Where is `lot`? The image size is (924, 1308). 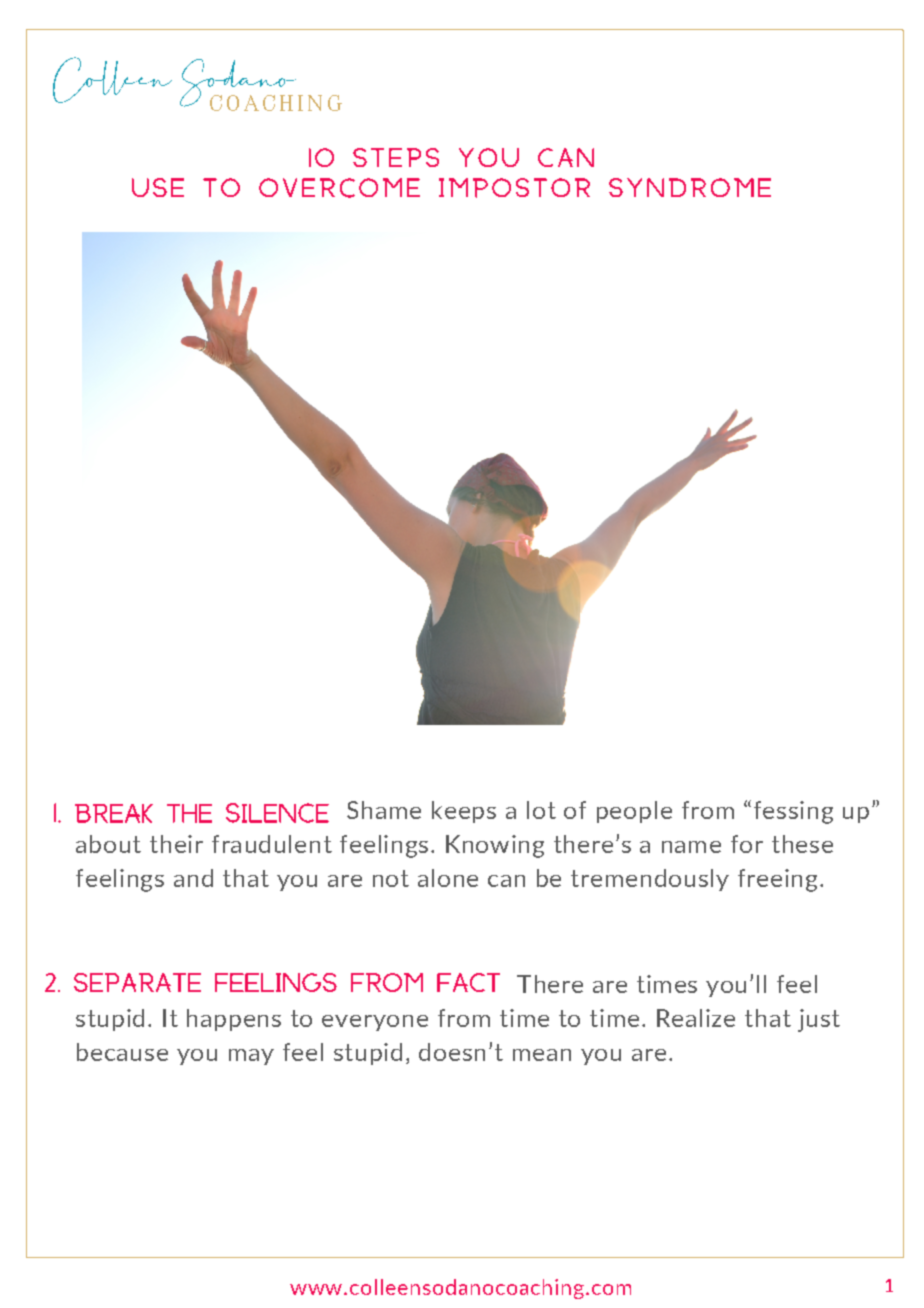
lot is located at coordinates (541, 810).
